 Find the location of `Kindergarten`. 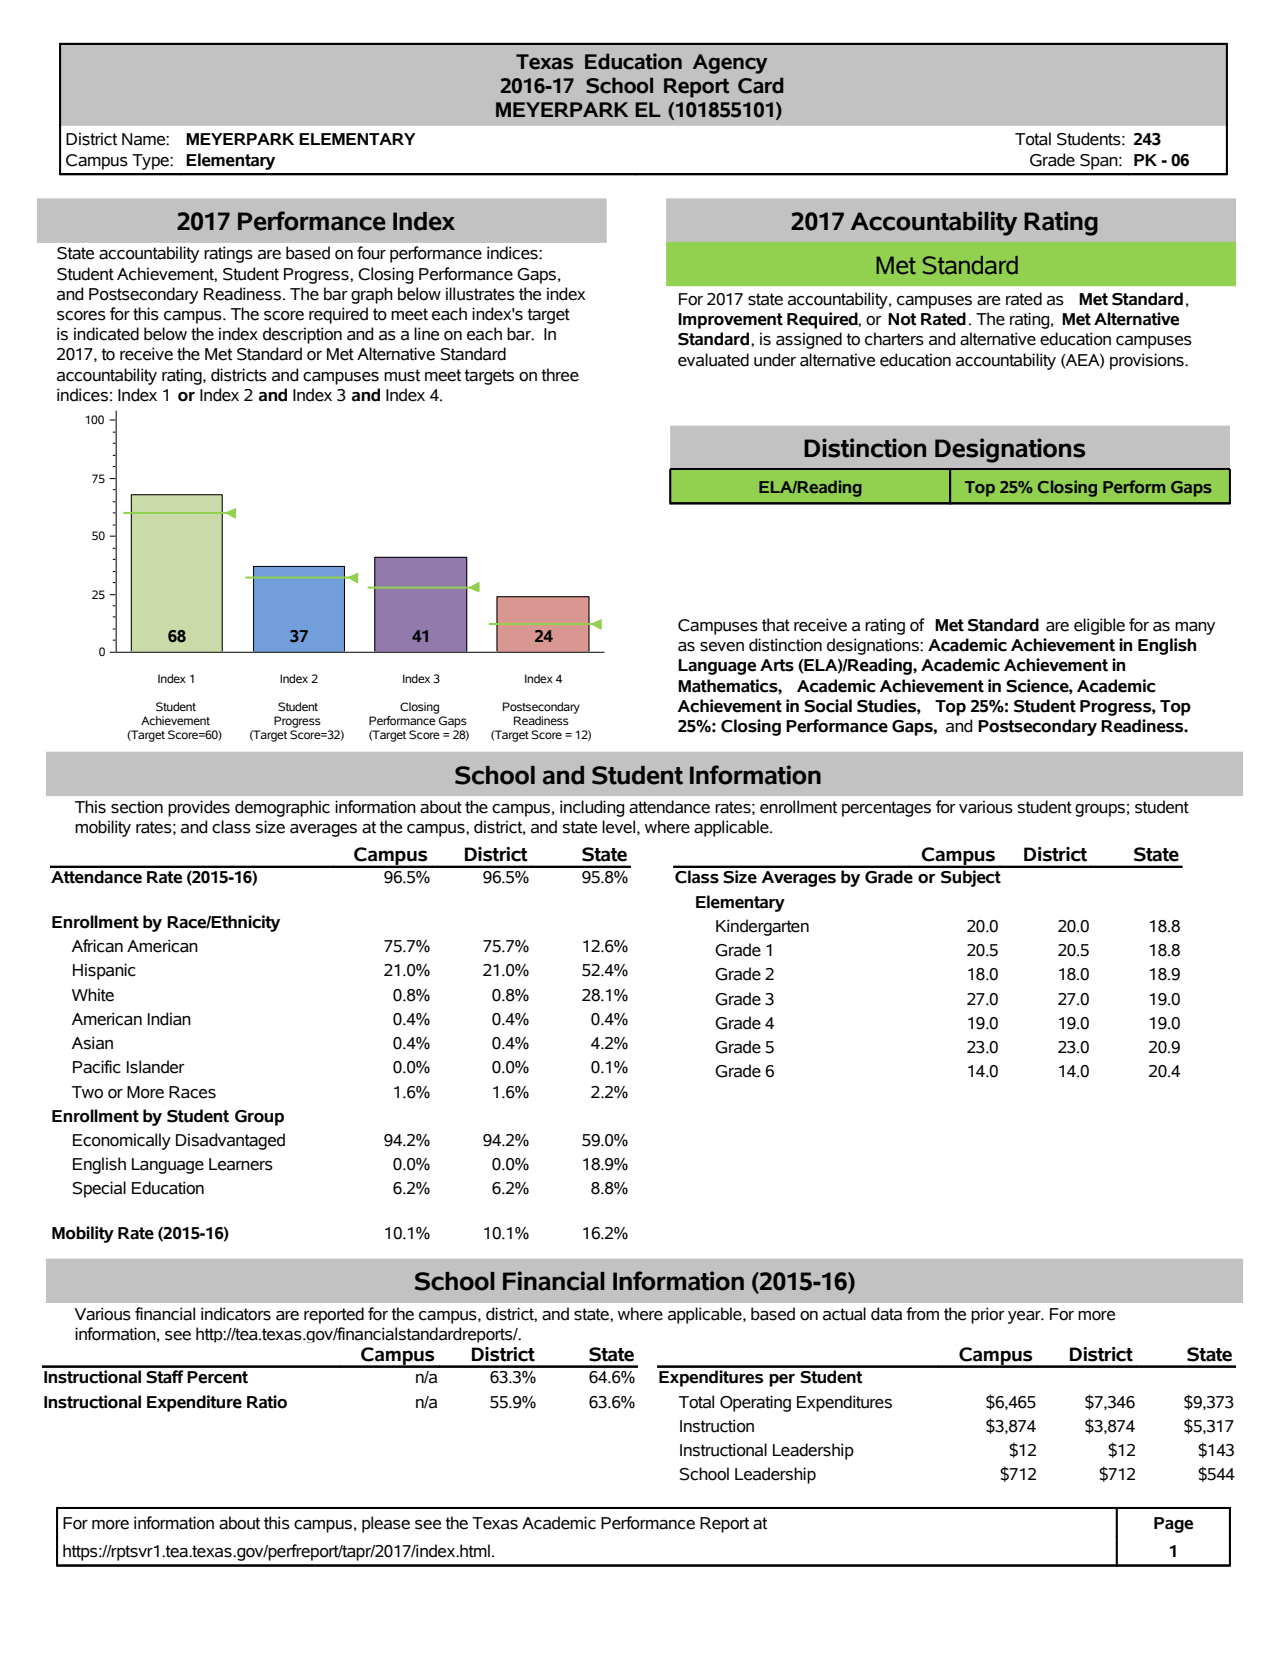

Kindergarten is located at coordinates (762, 927).
